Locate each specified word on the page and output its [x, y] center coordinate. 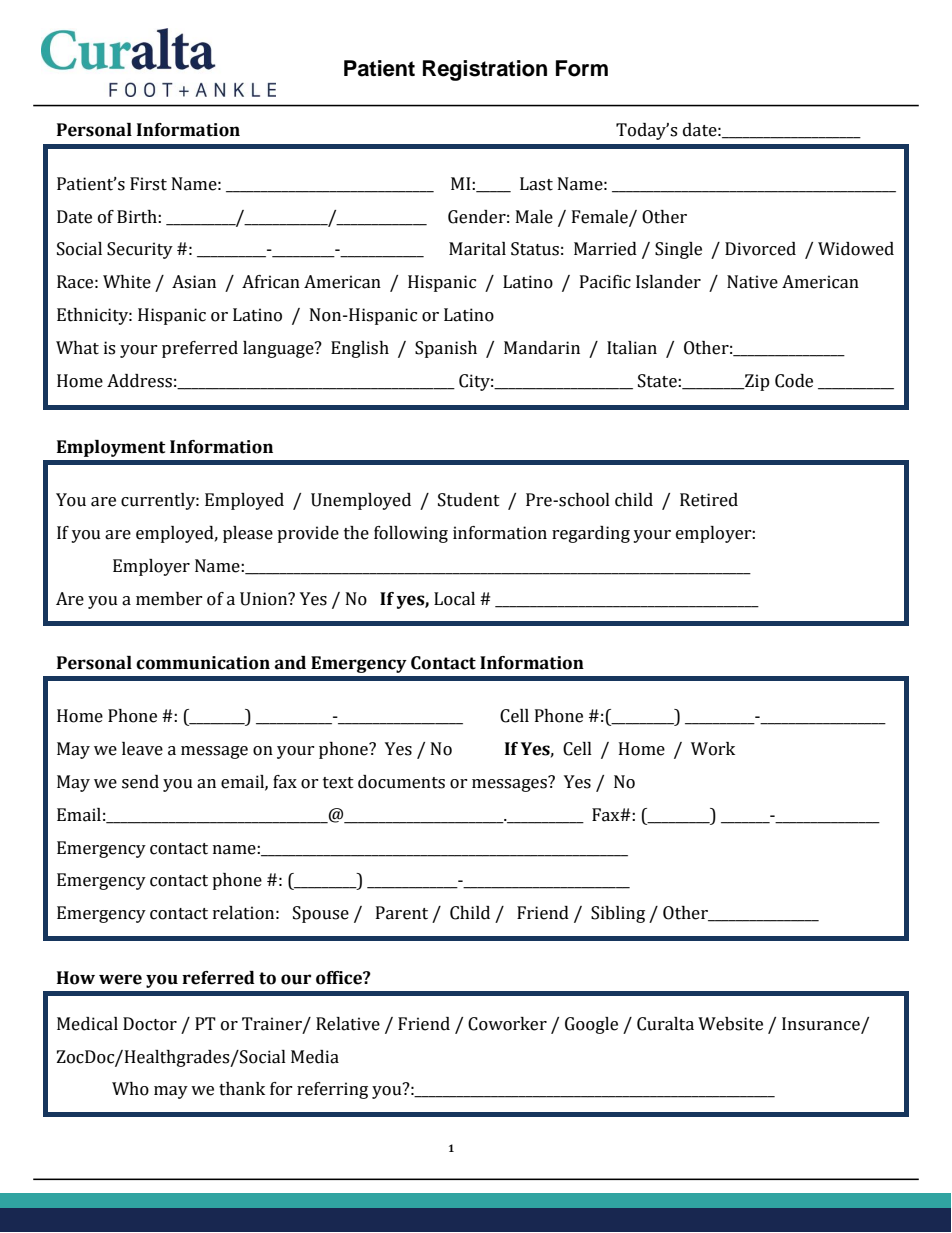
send [140, 782]
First [148, 184]
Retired [709, 500]
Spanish [446, 349]
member [169, 599]
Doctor [150, 1024]
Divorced [760, 249]
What [77, 348]
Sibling [618, 914]
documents [401, 782]
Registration [485, 70]
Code [794, 381]
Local [454, 599]
